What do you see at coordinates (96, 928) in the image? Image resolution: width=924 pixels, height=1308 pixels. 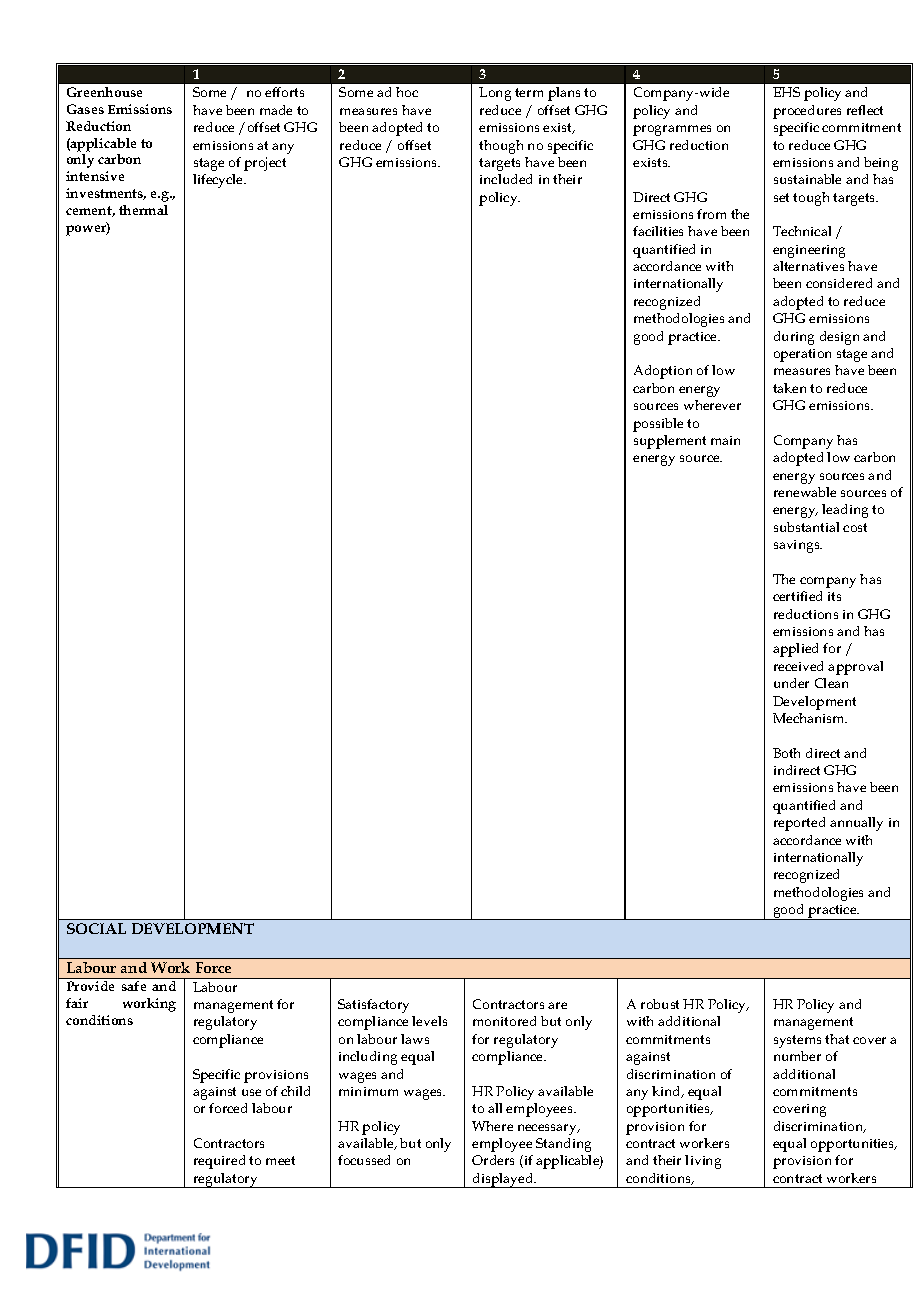 I see `SOCIAL` at bounding box center [96, 928].
